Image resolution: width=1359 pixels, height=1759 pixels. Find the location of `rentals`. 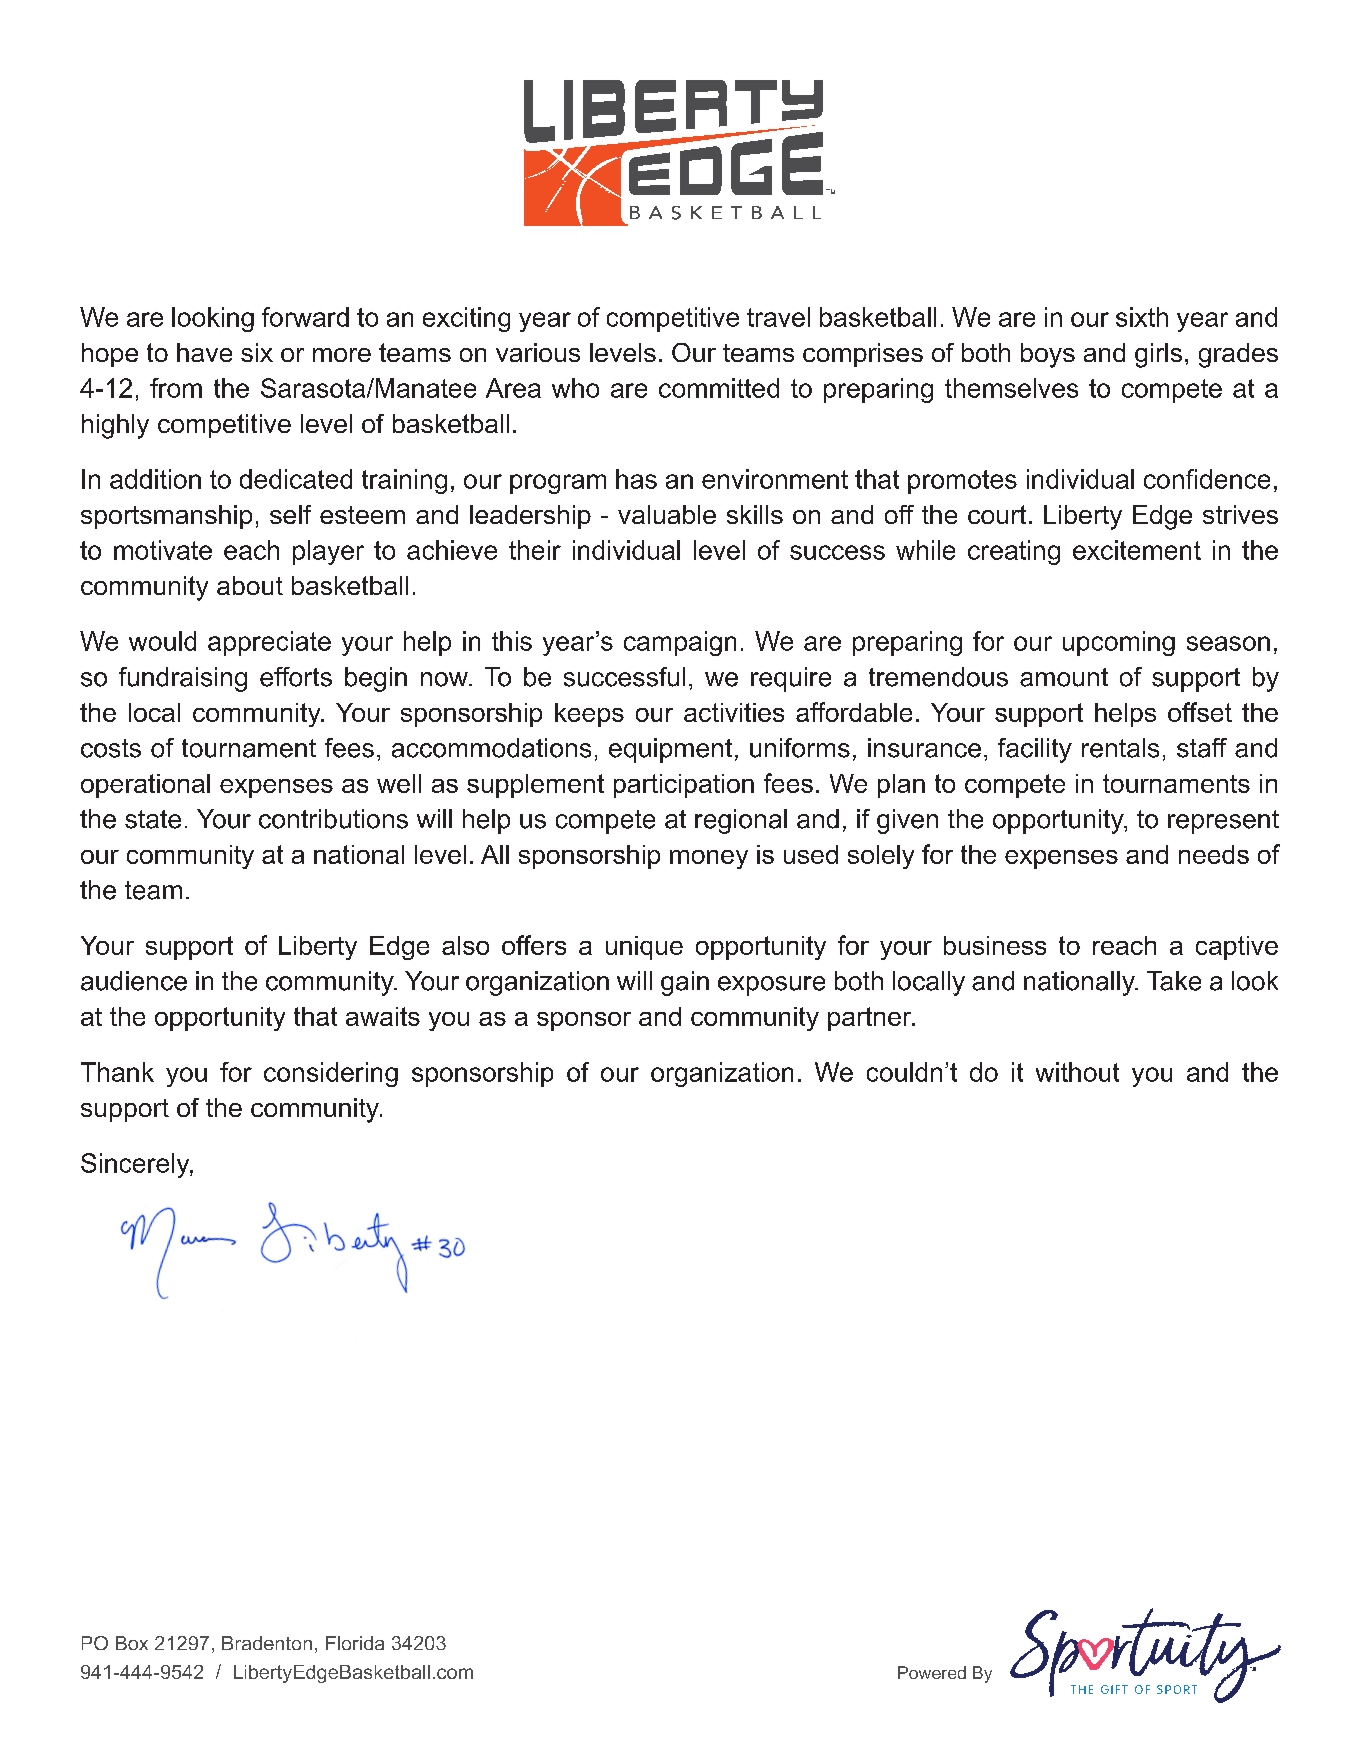

rentals is located at coordinates (1120, 748).
